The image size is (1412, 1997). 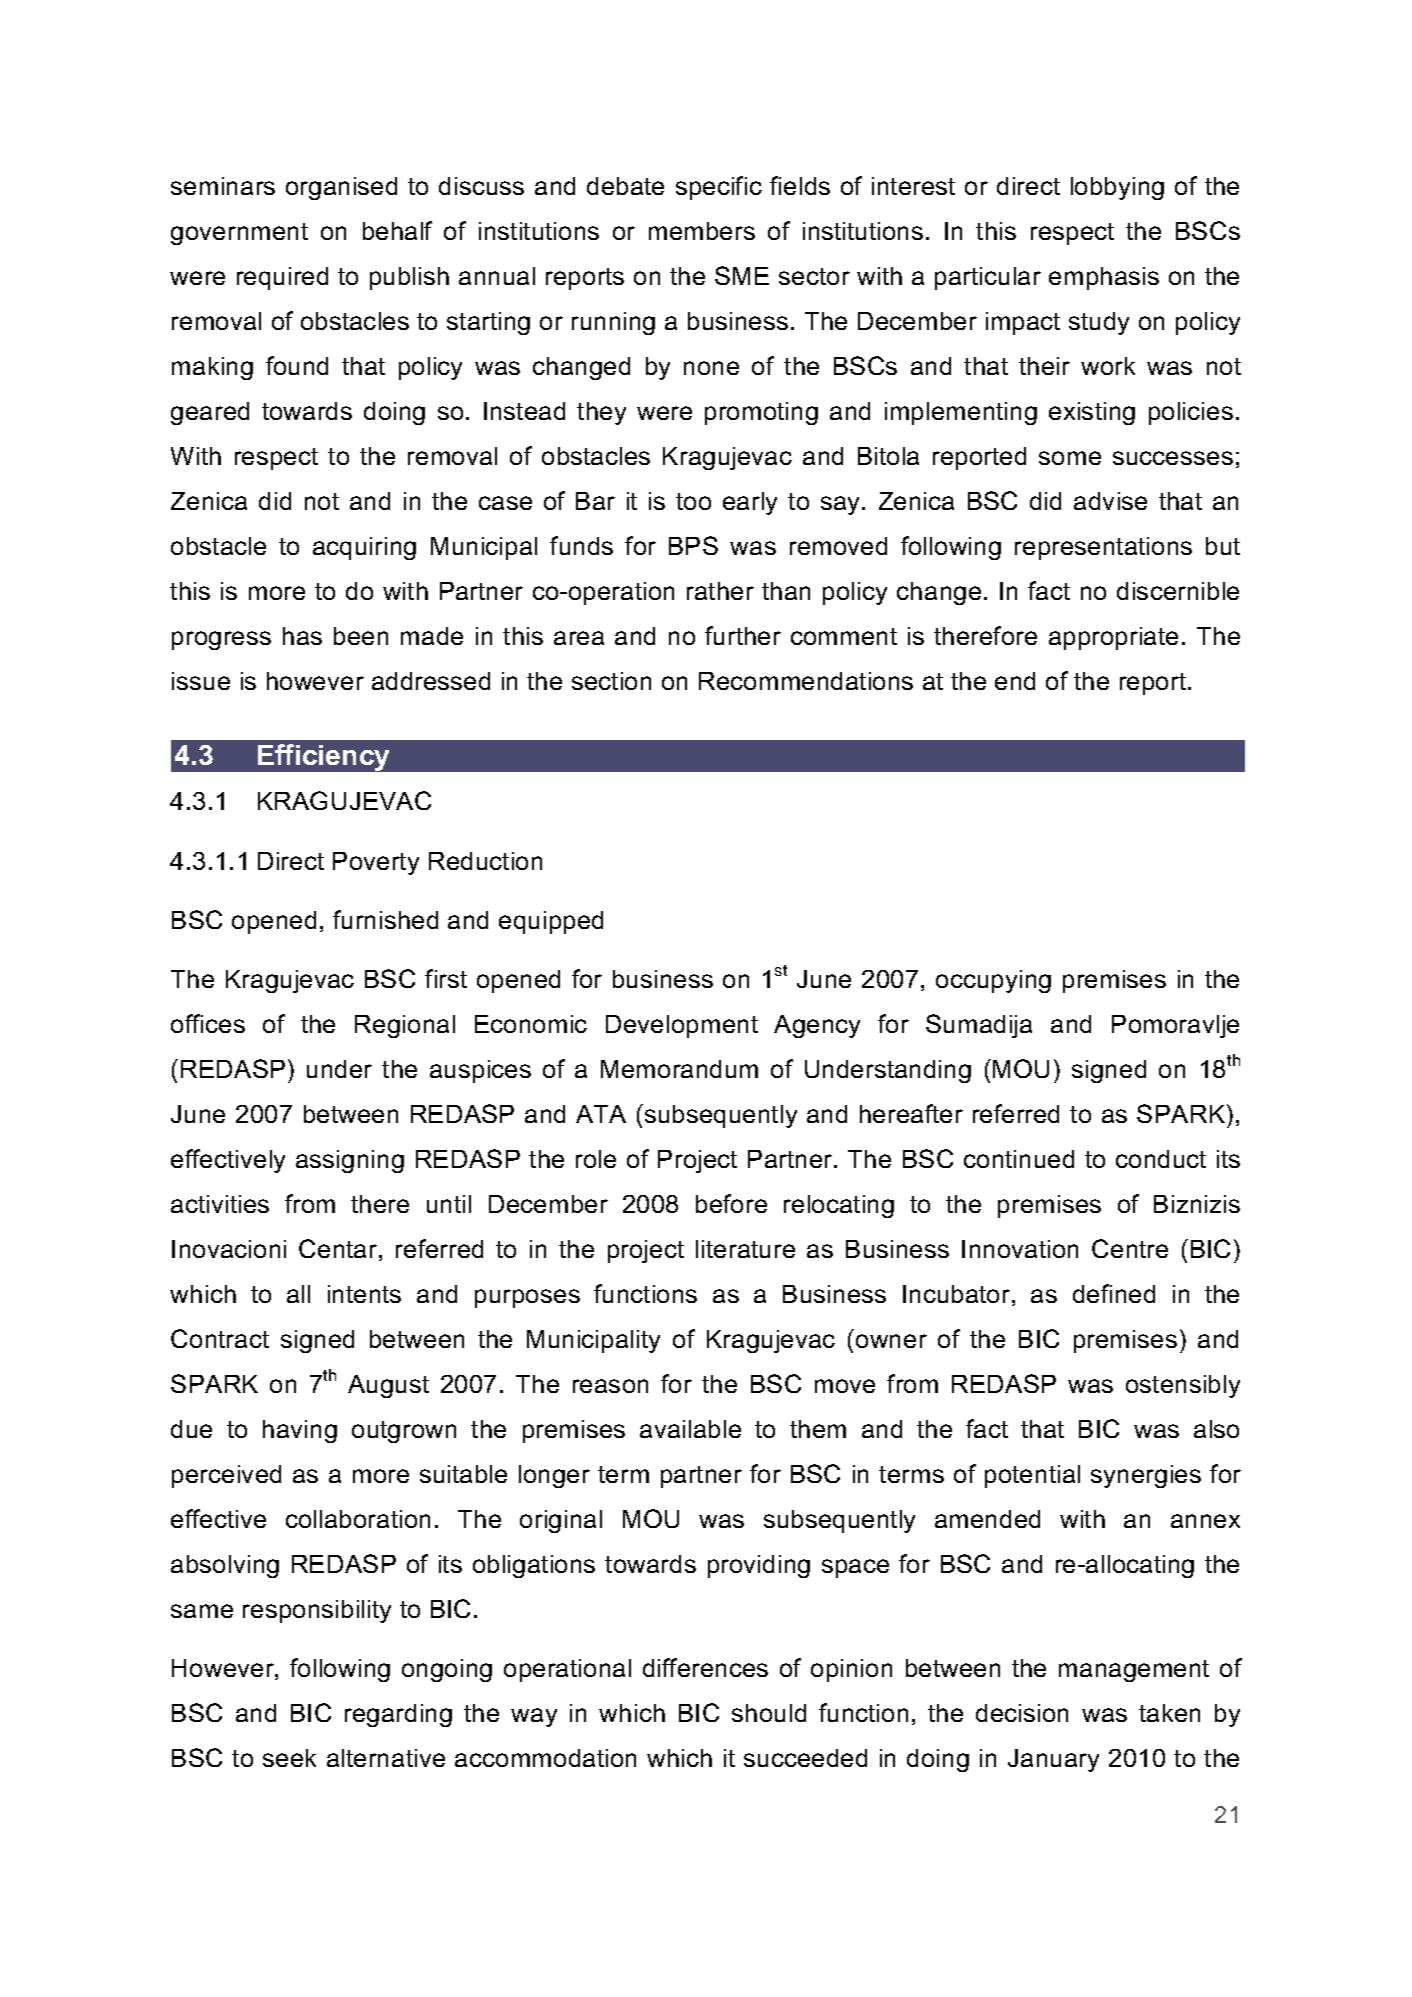 I want to click on furnished, so click(x=385, y=919).
